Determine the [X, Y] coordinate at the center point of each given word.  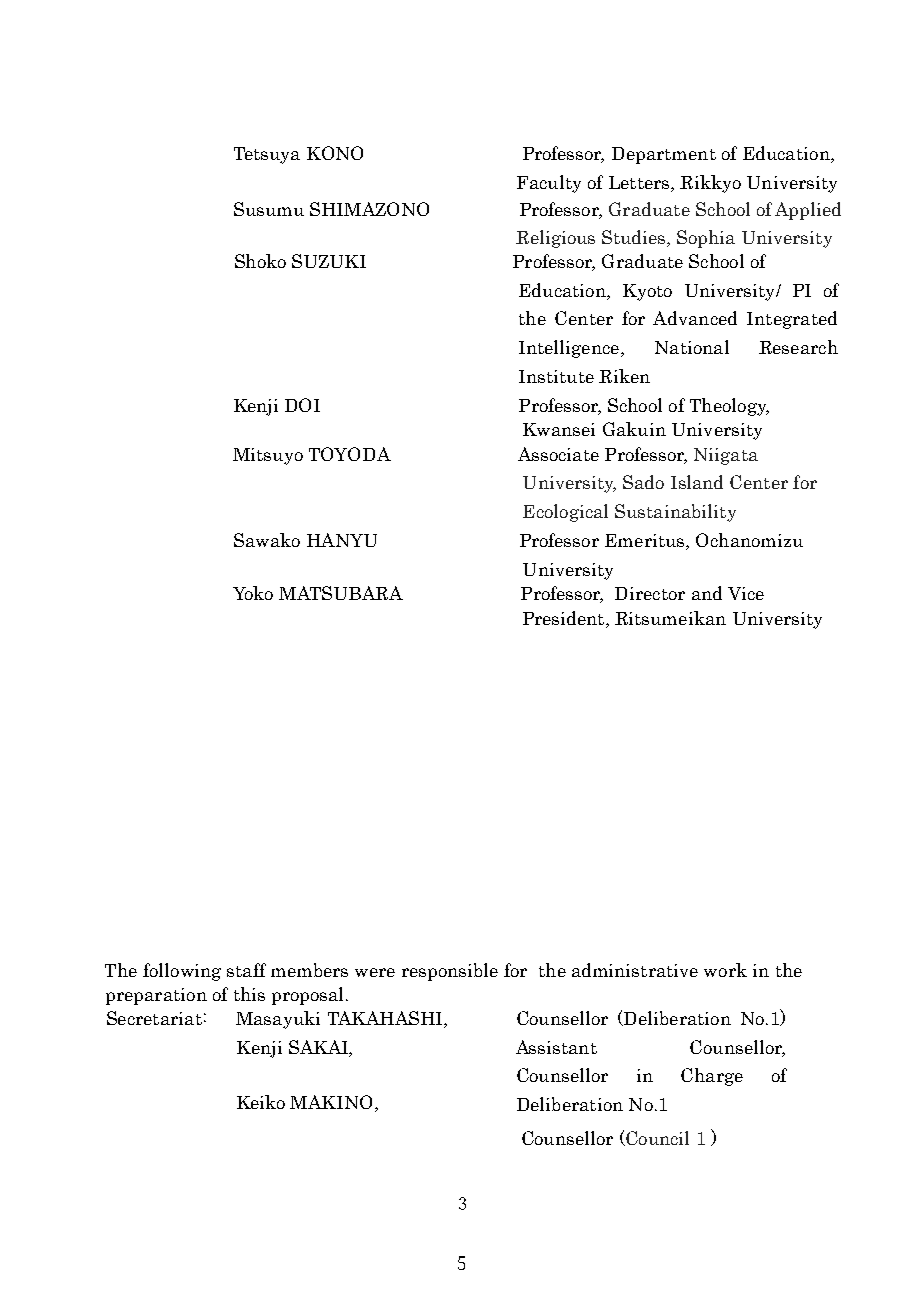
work [725, 970]
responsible [450, 972]
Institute [556, 376]
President [565, 618]
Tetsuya [267, 155]
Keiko [261, 1102]
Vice [746, 593]
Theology [729, 407]
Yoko [253, 593]
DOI [302, 405]
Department [664, 155]
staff [246, 970]
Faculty [549, 184]
